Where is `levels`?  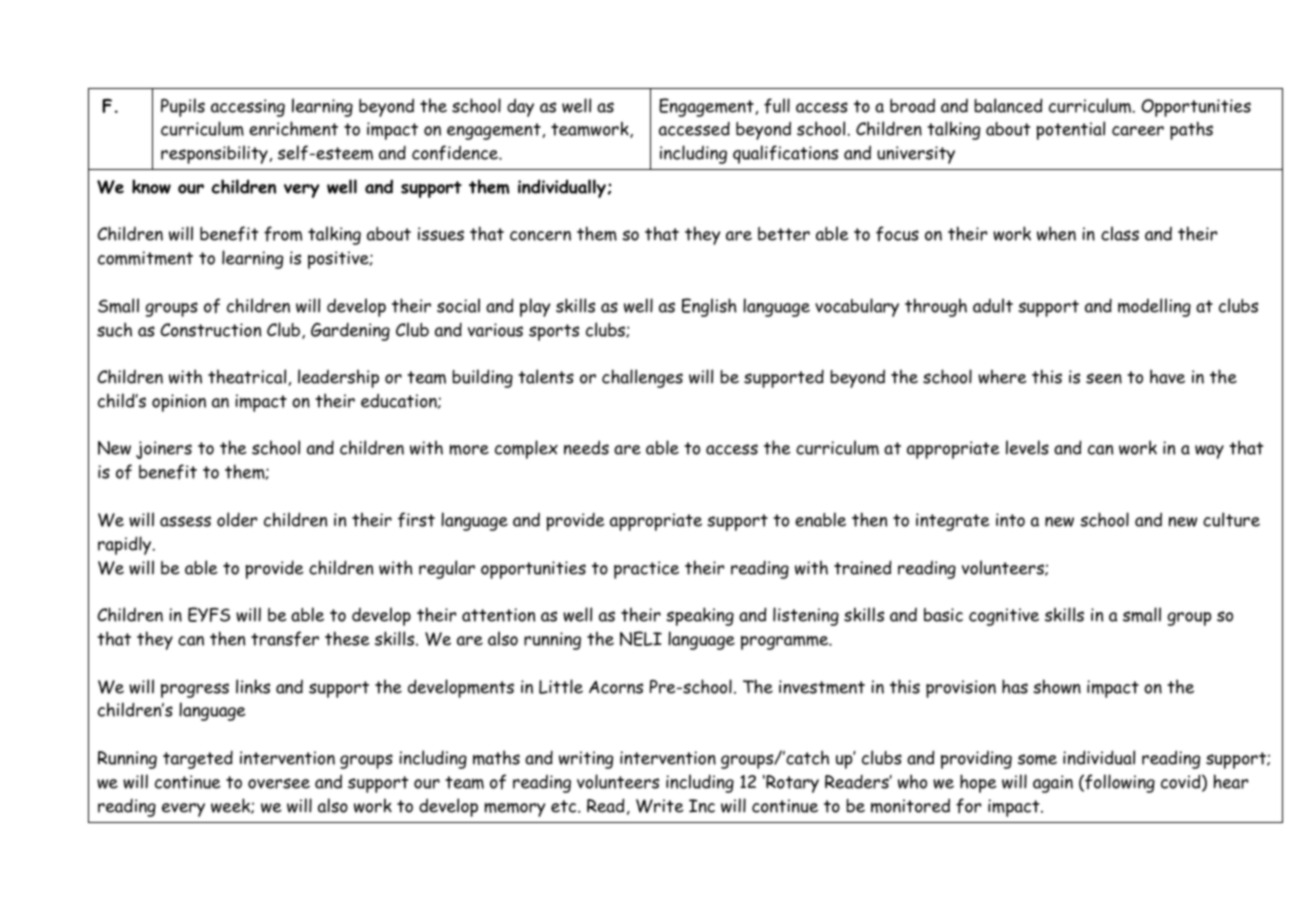 levels is located at coordinates (1027, 447).
